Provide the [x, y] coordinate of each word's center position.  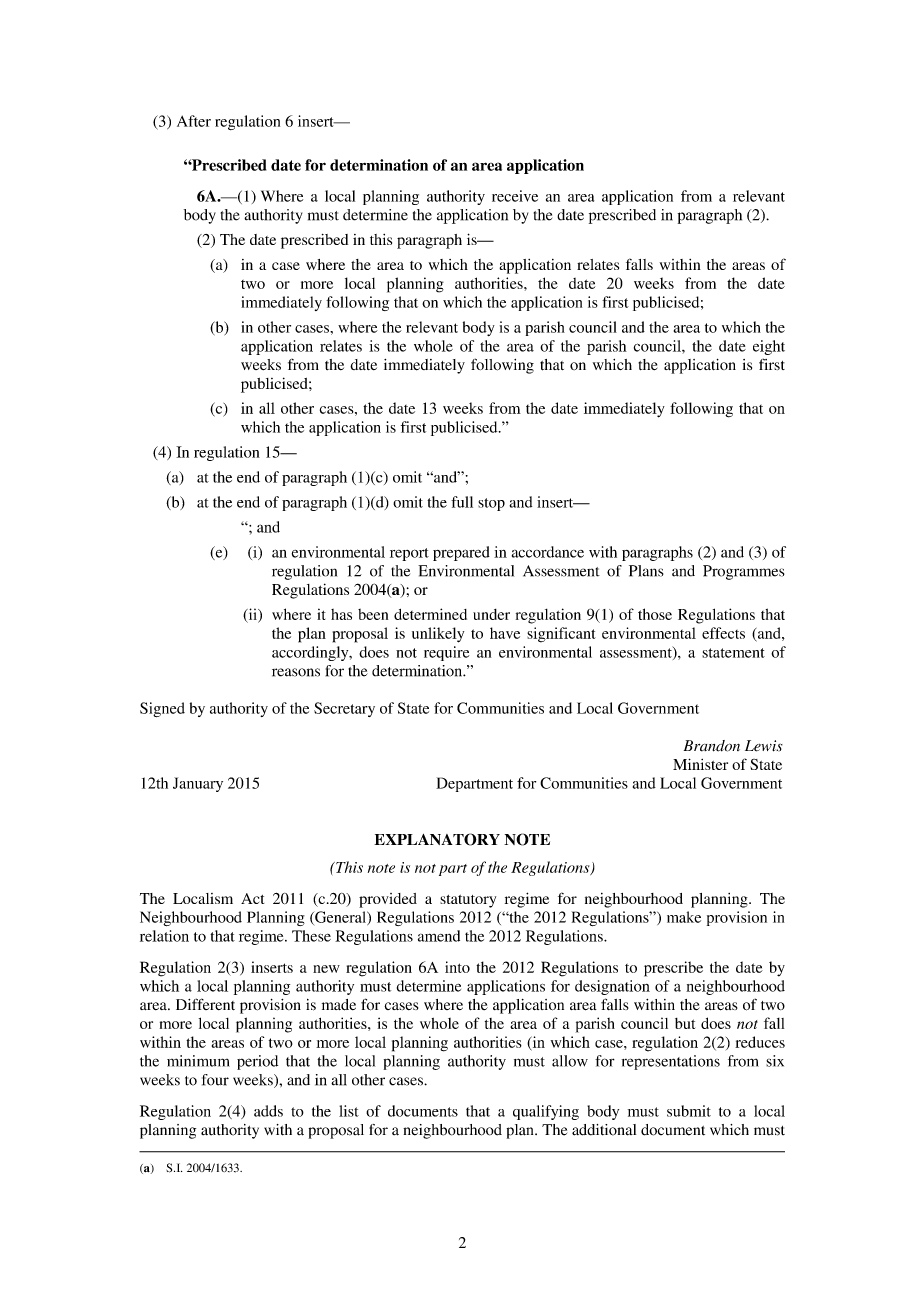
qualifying [546, 1112]
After [194, 121]
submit [689, 1111]
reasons [296, 672]
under [491, 614]
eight [769, 347]
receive [515, 196]
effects [723, 633]
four [215, 1080]
